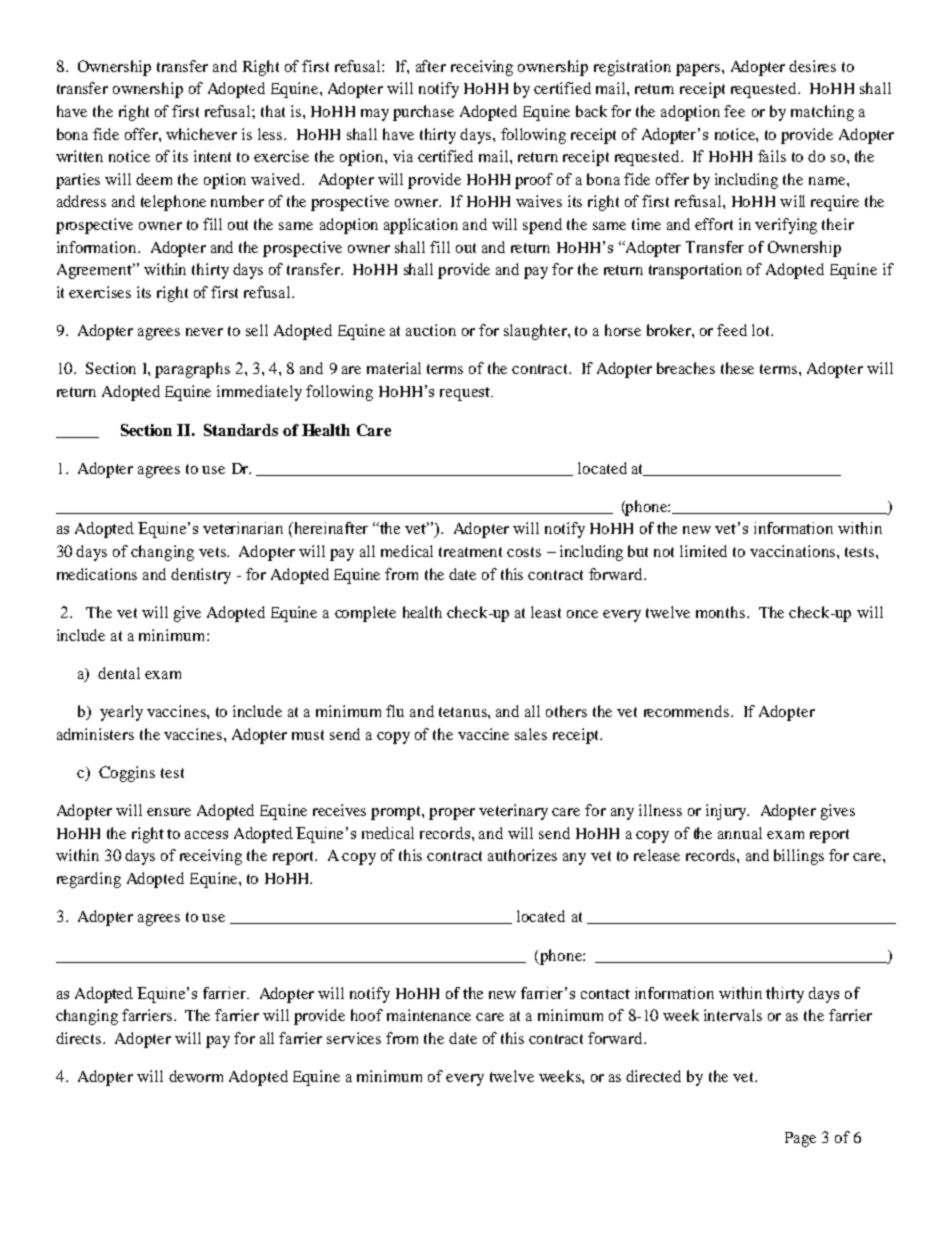 The height and width of the screenshot is (1233, 952). Describe the element at coordinates (196, 1076) in the screenshot. I see `deworm` at that location.
